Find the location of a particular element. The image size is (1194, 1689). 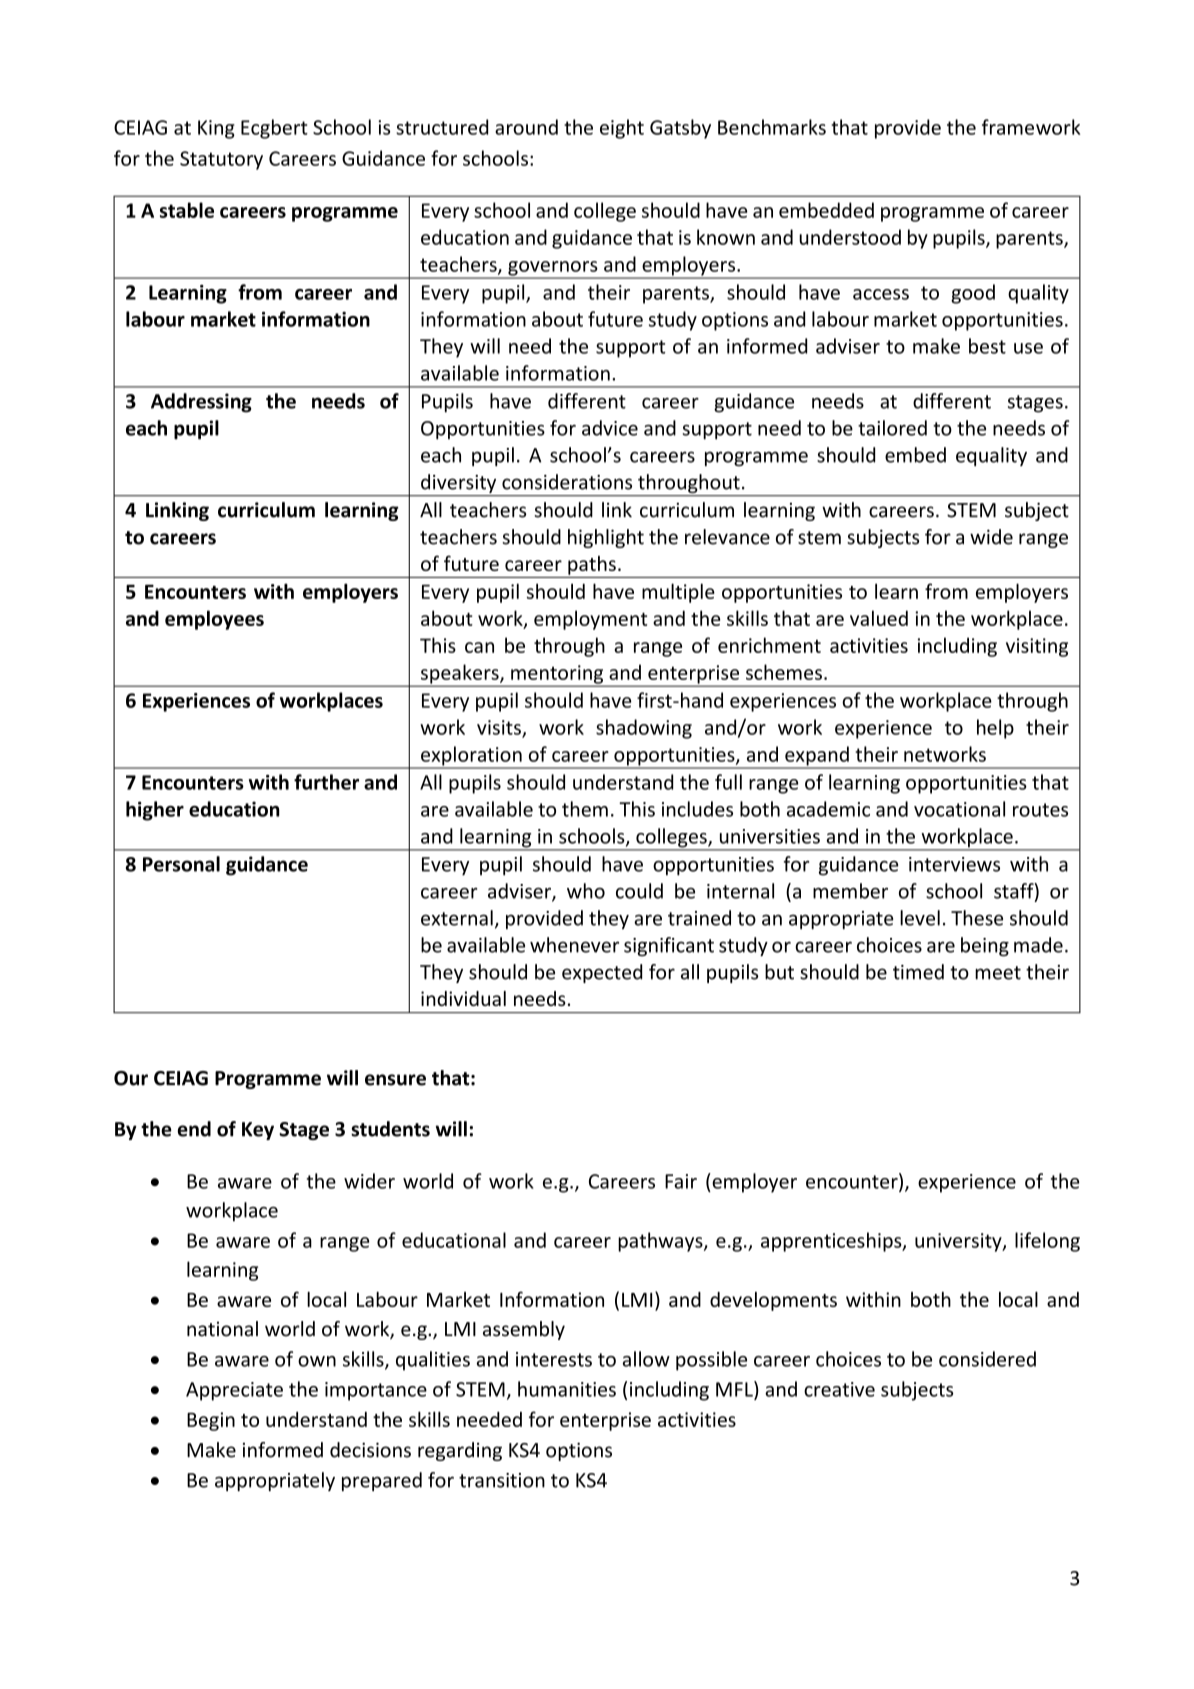

eight is located at coordinates (622, 129).
